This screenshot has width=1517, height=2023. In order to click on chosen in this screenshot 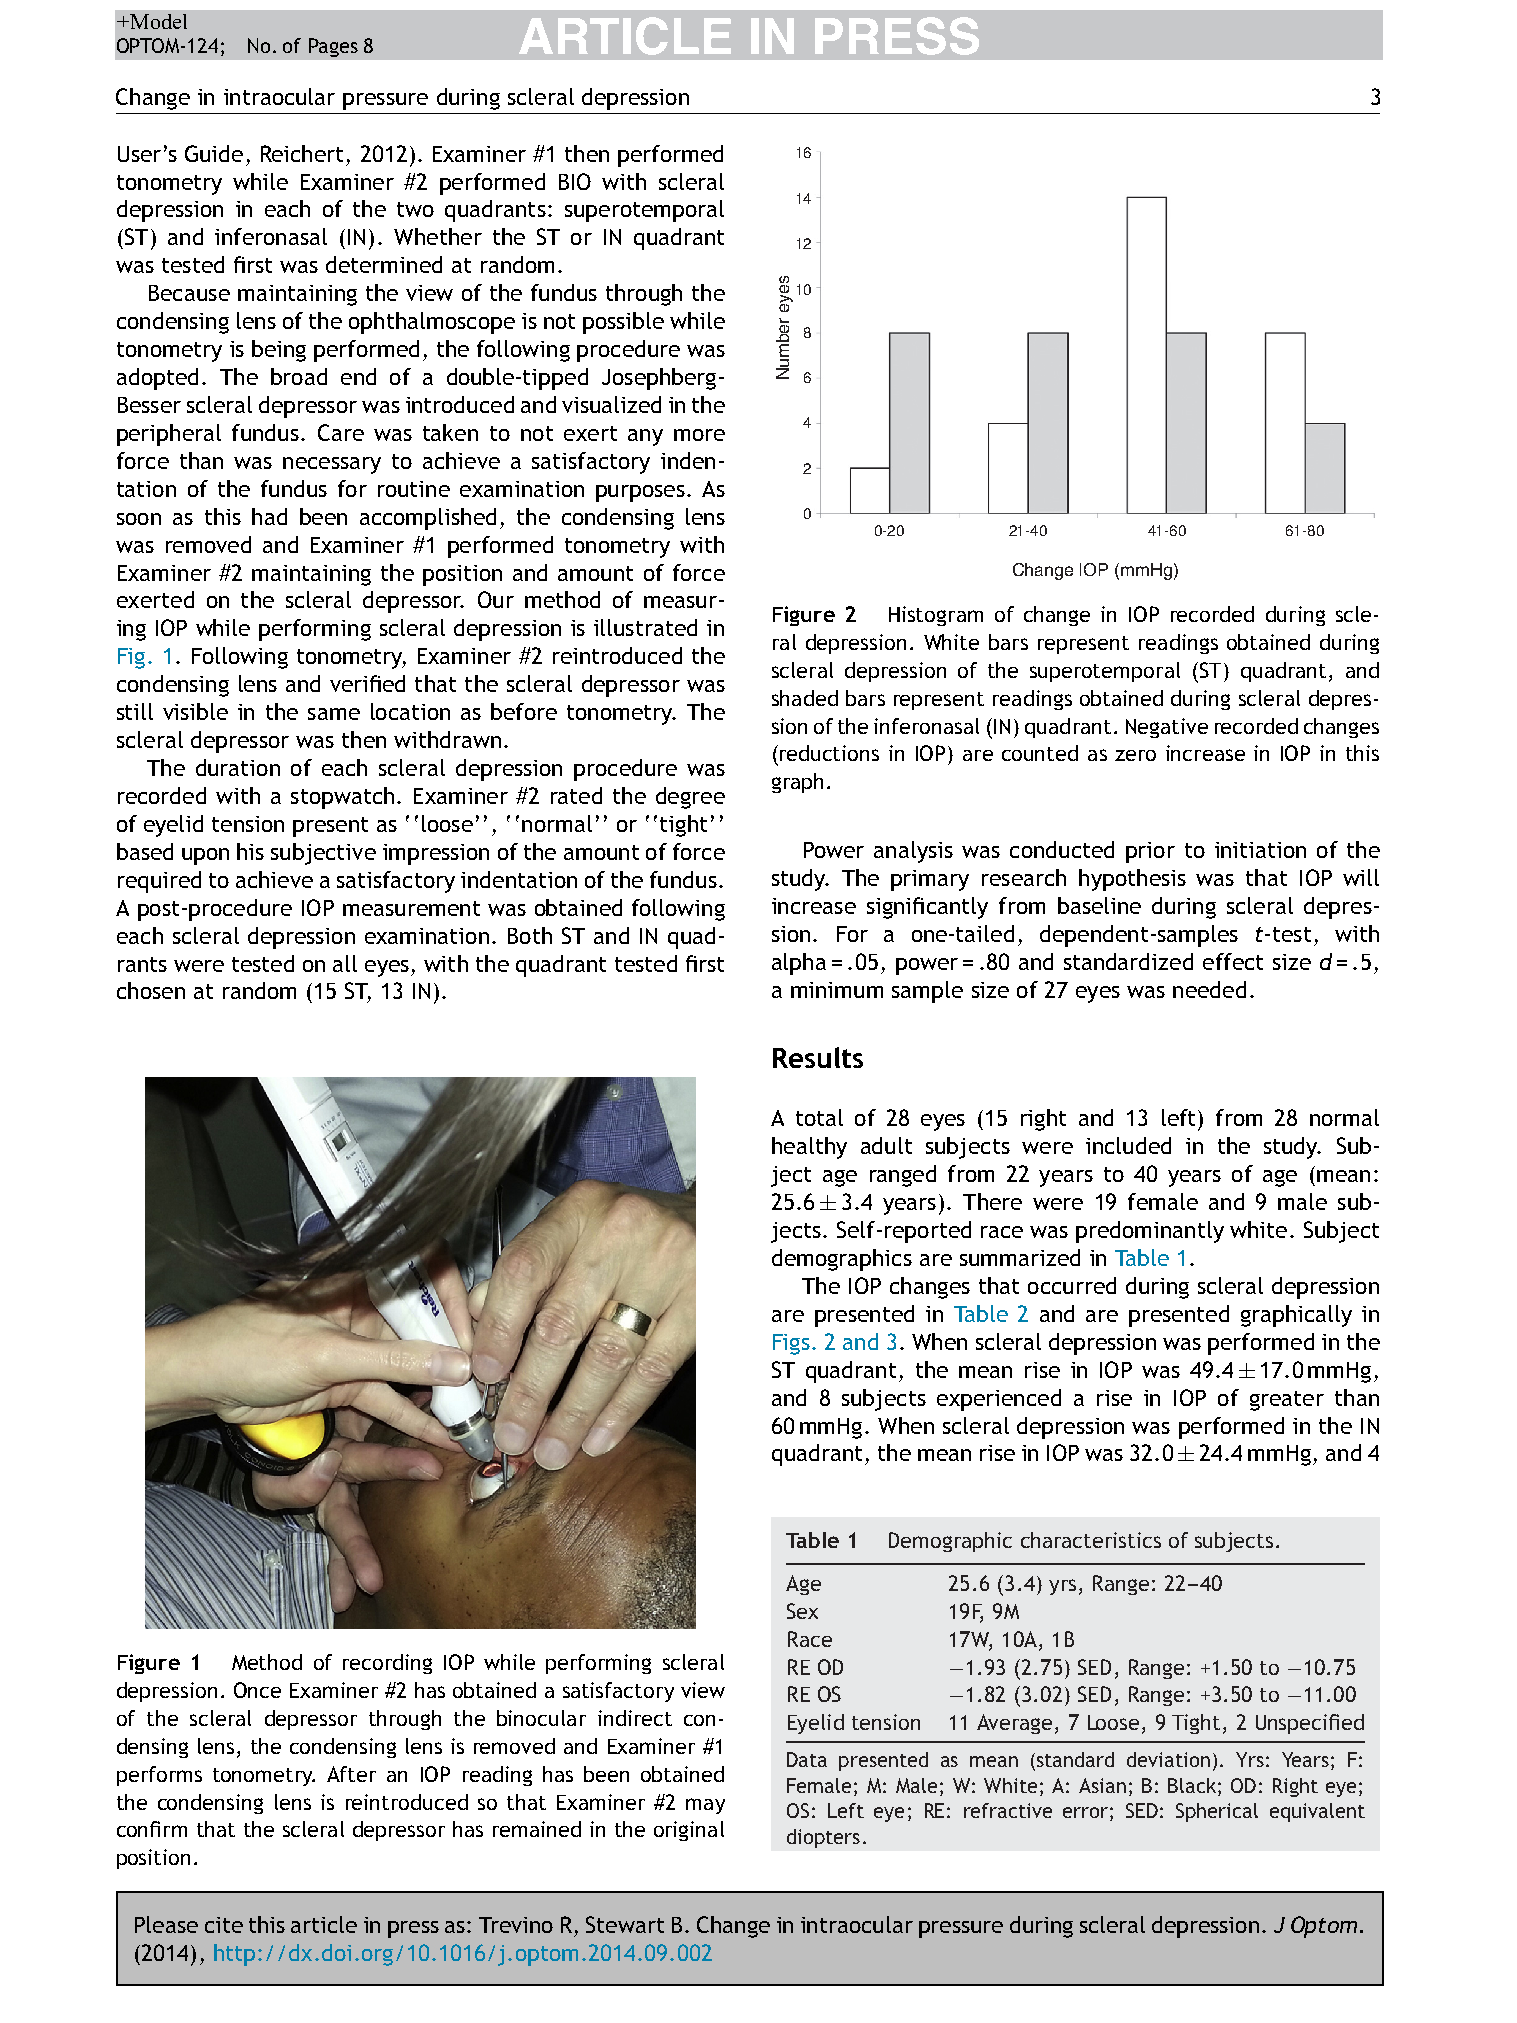, I will do `click(151, 990)`.
